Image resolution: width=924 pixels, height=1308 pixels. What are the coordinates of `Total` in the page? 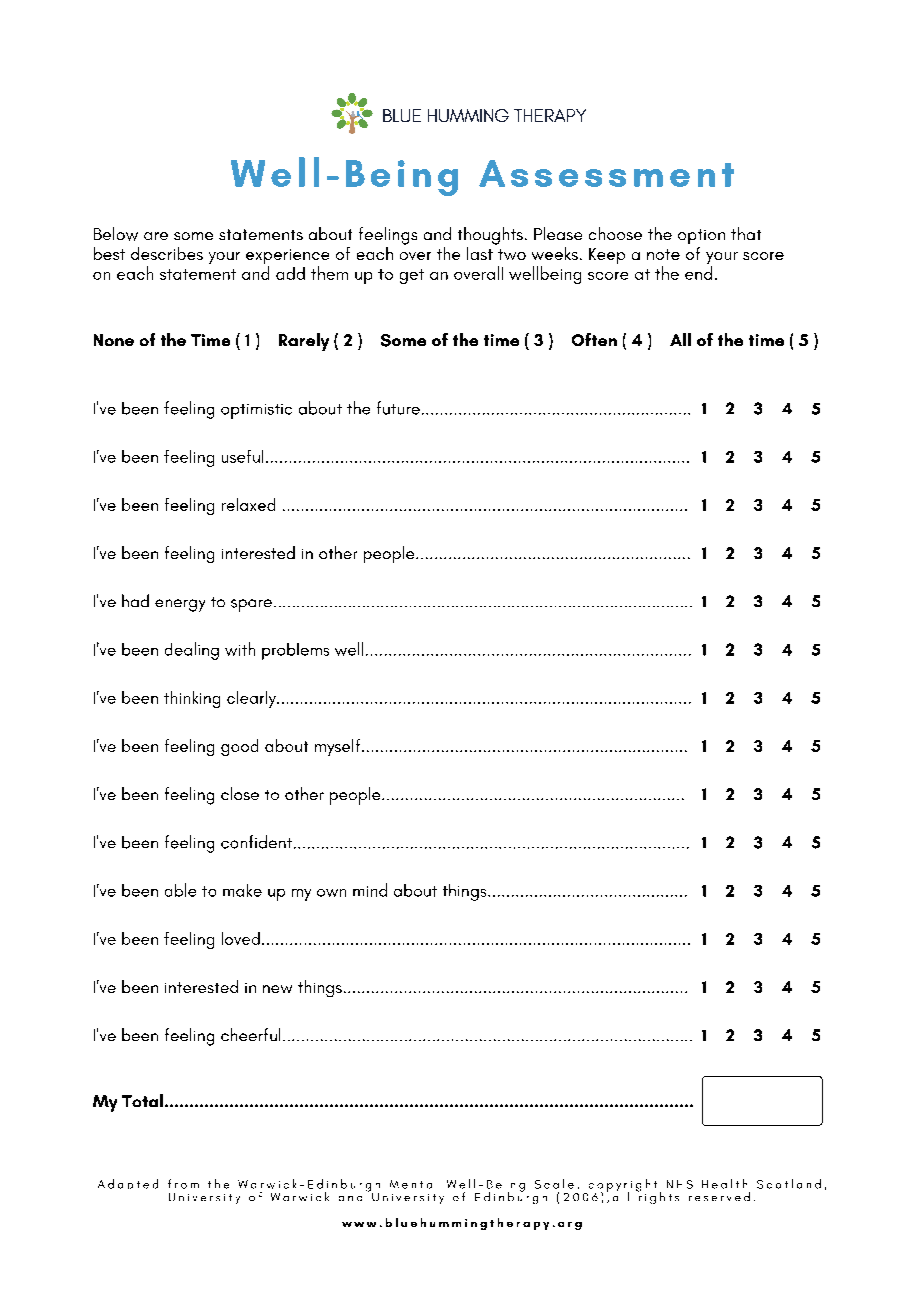 It's located at (142, 1100).
